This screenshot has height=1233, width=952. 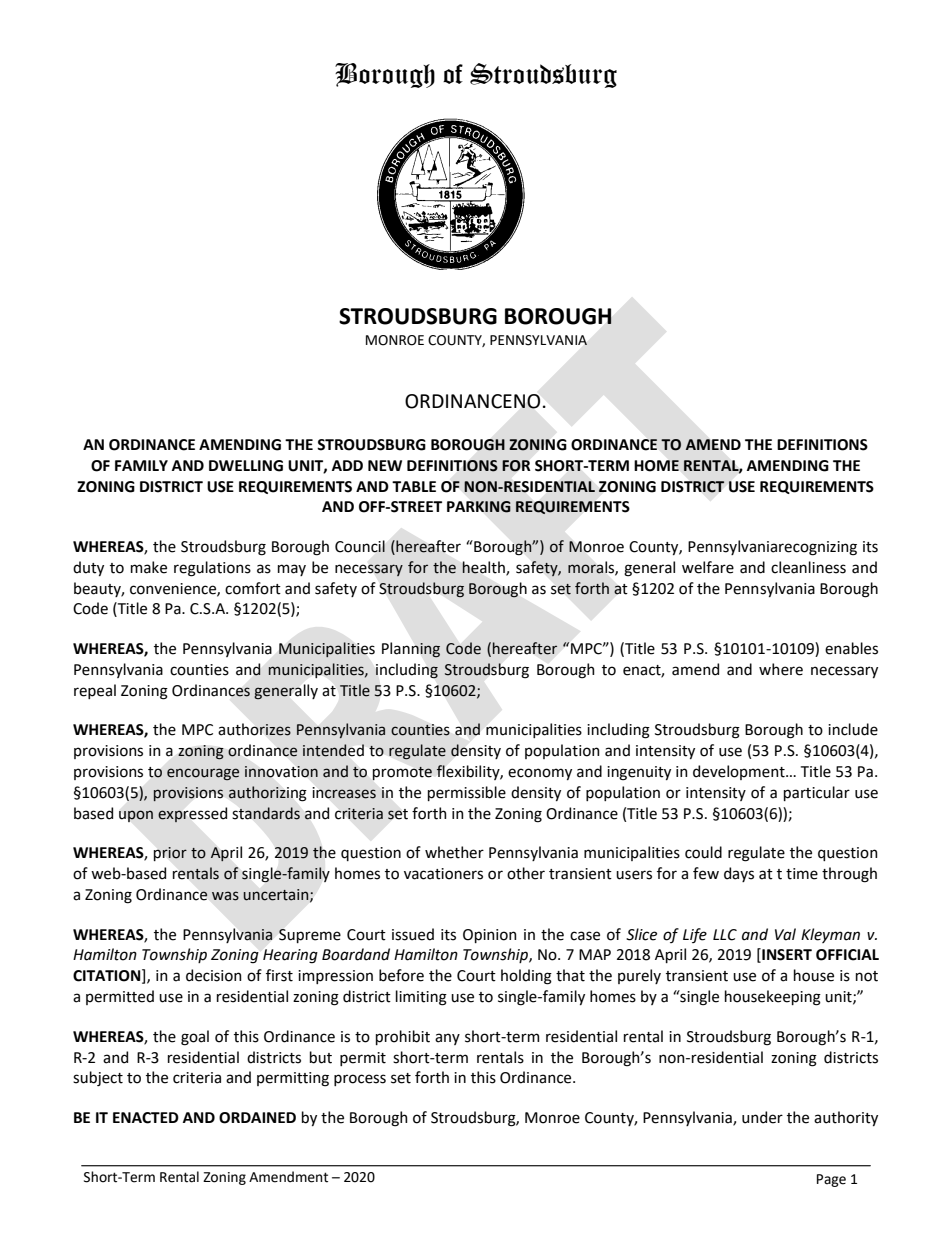 What do you see at coordinates (246, 466) in the screenshot?
I see `DWELLING` at bounding box center [246, 466].
